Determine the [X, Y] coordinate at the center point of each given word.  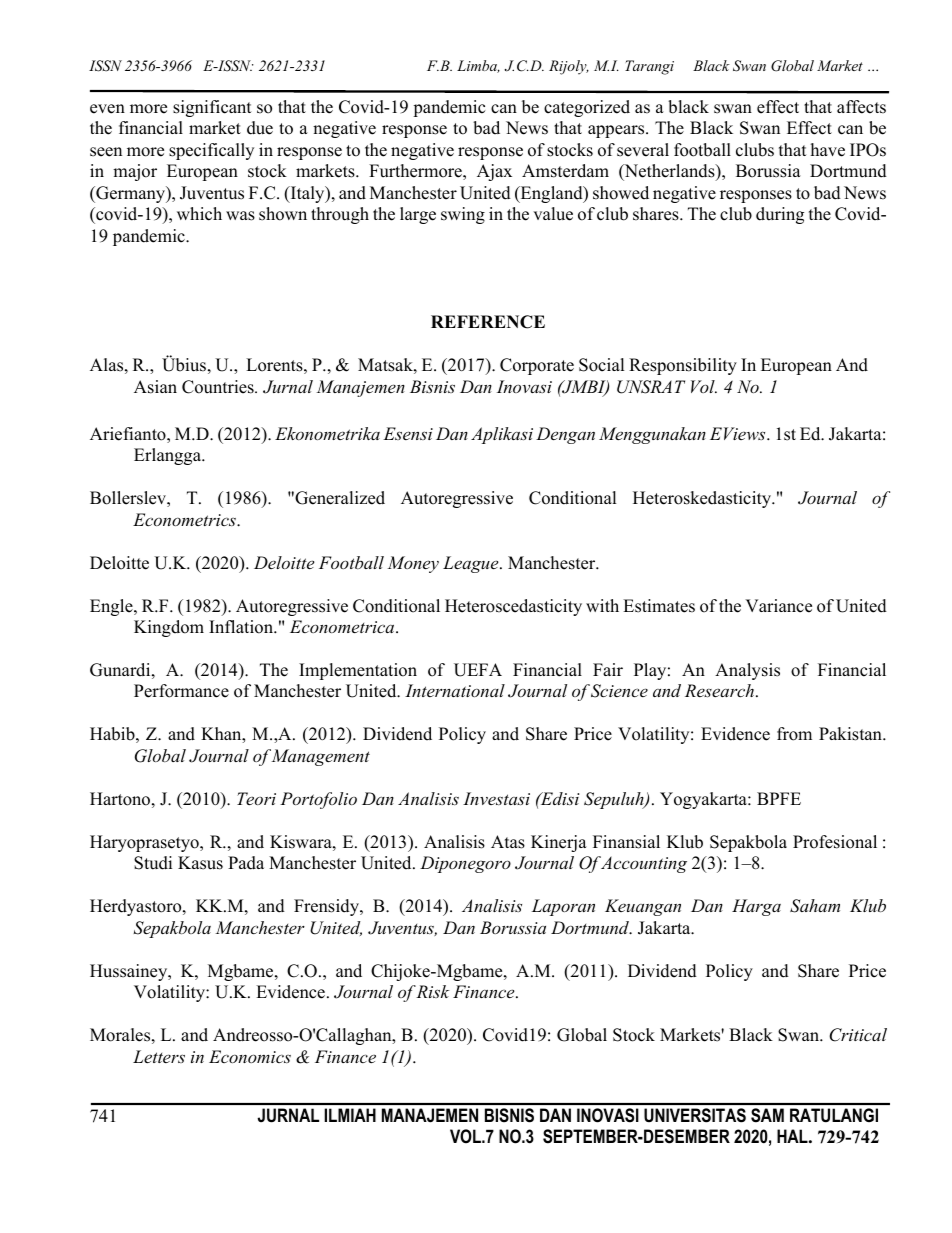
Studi [153, 863]
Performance [181, 691]
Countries [219, 387]
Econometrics [185, 519]
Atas [508, 842]
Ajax [494, 172]
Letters [159, 1056]
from [794, 734]
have [828, 150]
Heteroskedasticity [703, 499]
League [472, 564]
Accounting [642, 864]
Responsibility [683, 366]
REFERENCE [488, 322]
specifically [211, 151]
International [455, 690]
